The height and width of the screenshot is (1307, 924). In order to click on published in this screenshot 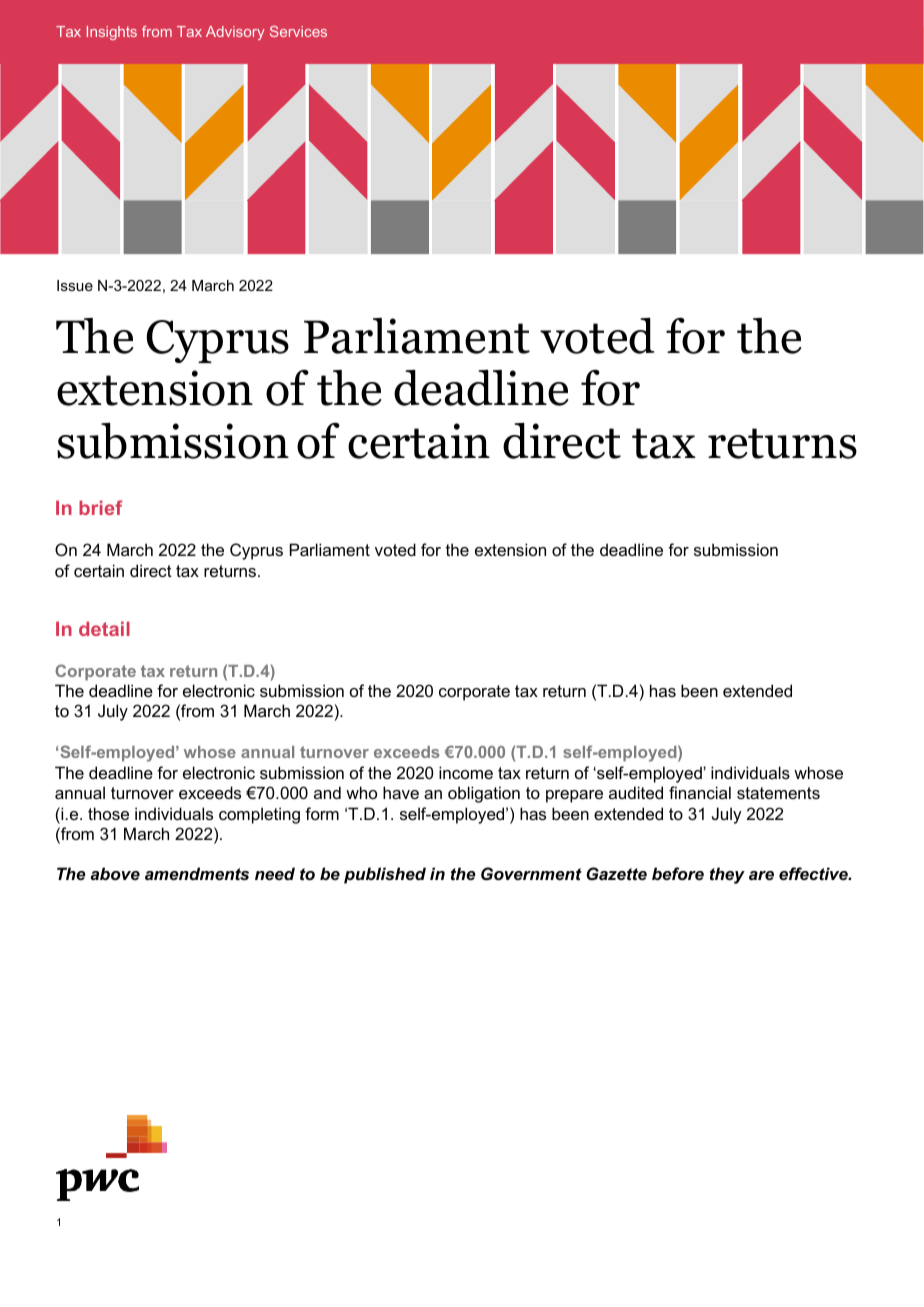, I will do `click(385, 875)`.
